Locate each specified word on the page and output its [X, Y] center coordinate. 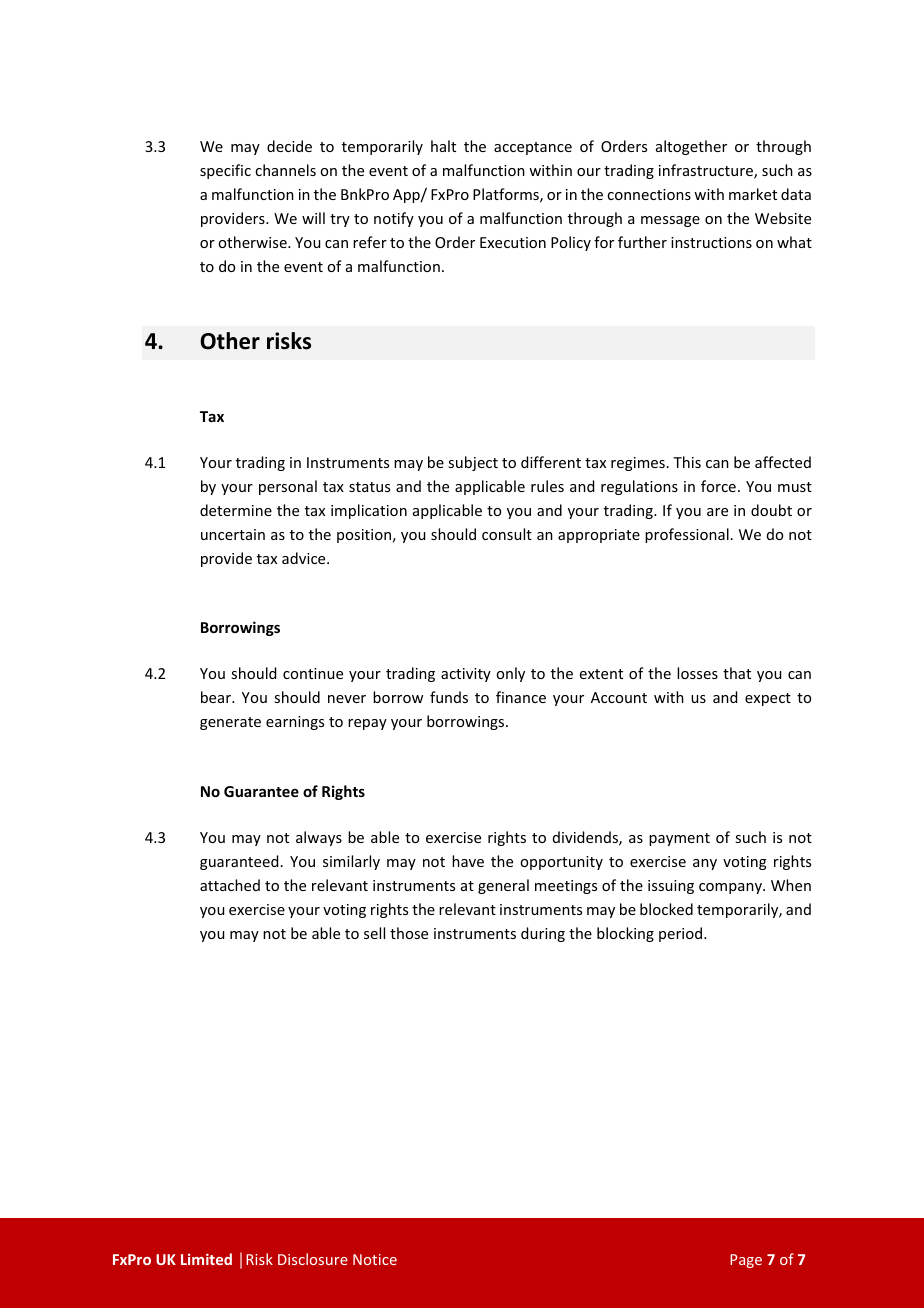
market [753, 194]
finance [521, 697]
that [737, 673]
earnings [295, 723]
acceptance [533, 148]
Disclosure [313, 1259]
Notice [375, 1259]
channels [285, 170]
